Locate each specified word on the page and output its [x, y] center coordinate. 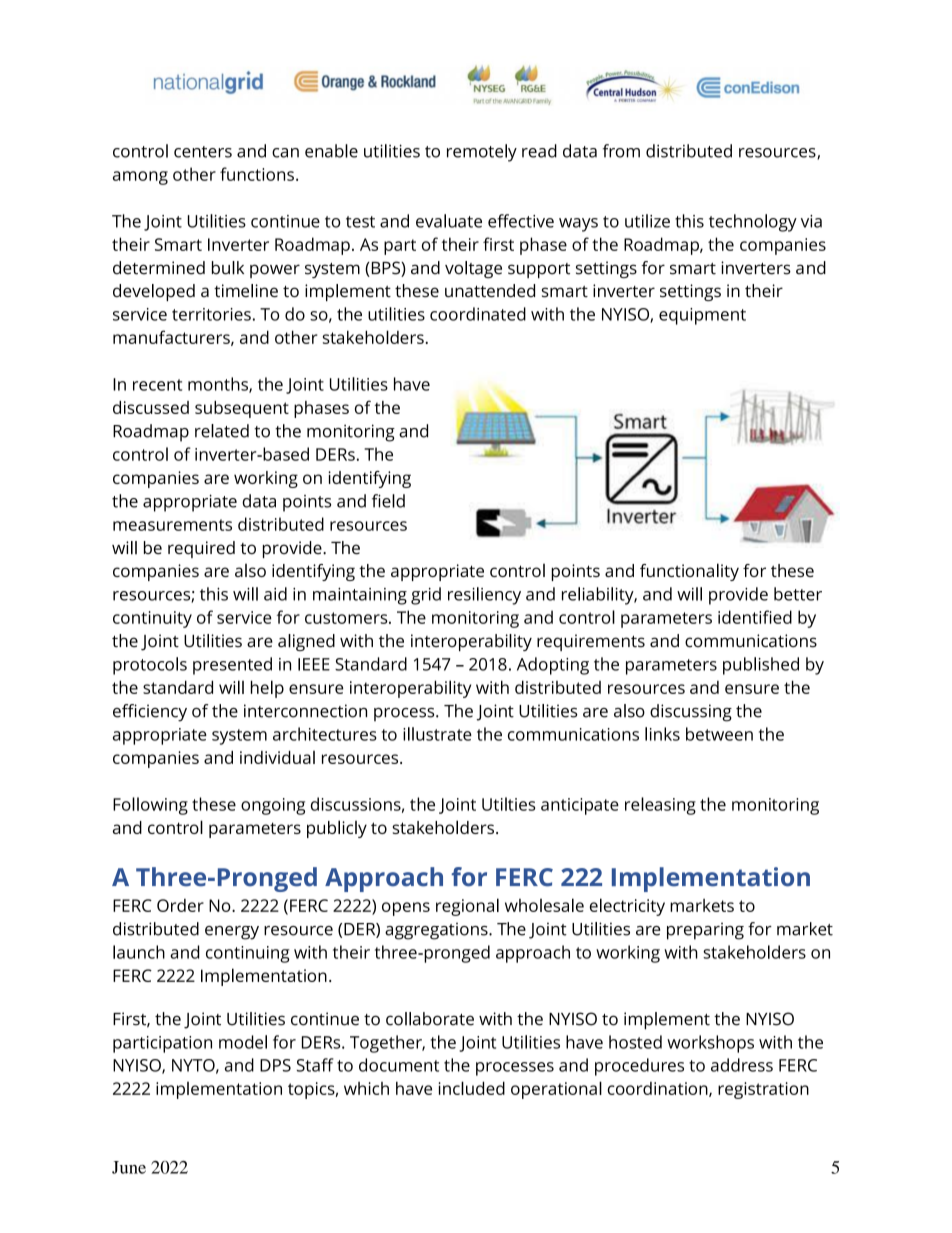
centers [203, 152]
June [129, 1167]
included [472, 1088]
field [388, 501]
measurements [172, 525]
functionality [689, 572]
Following [150, 806]
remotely [482, 153]
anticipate [580, 806]
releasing [660, 806]
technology [753, 223]
